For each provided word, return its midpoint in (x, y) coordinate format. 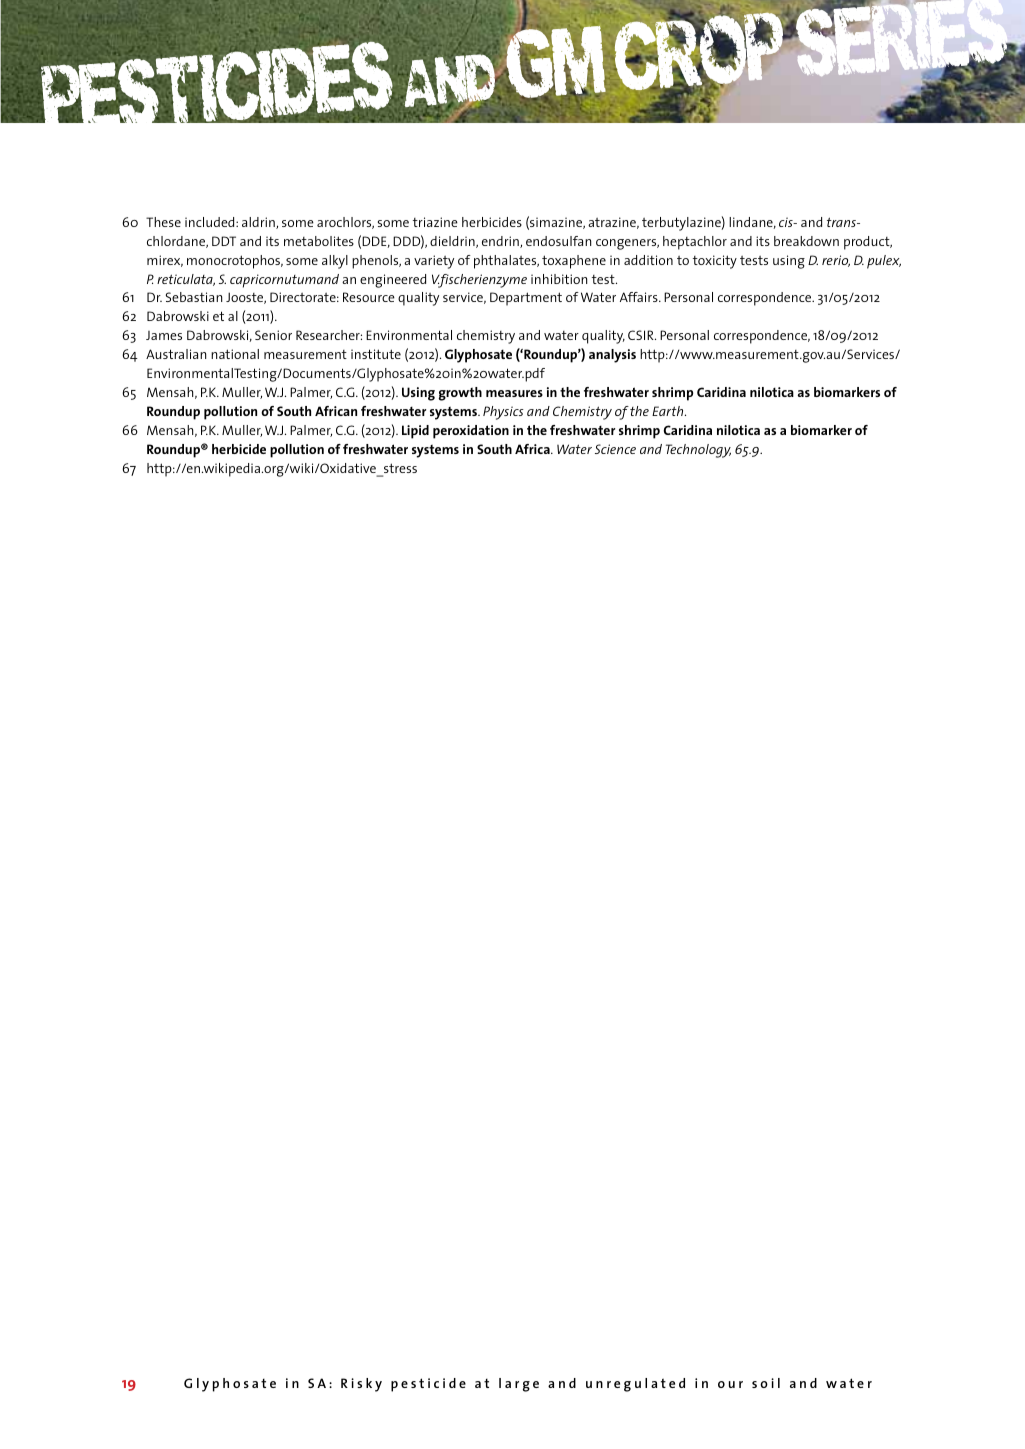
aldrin (259, 223)
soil (766, 1383)
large (519, 1385)
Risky (361, 1385)
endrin (501, 242)
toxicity (715, 262)
